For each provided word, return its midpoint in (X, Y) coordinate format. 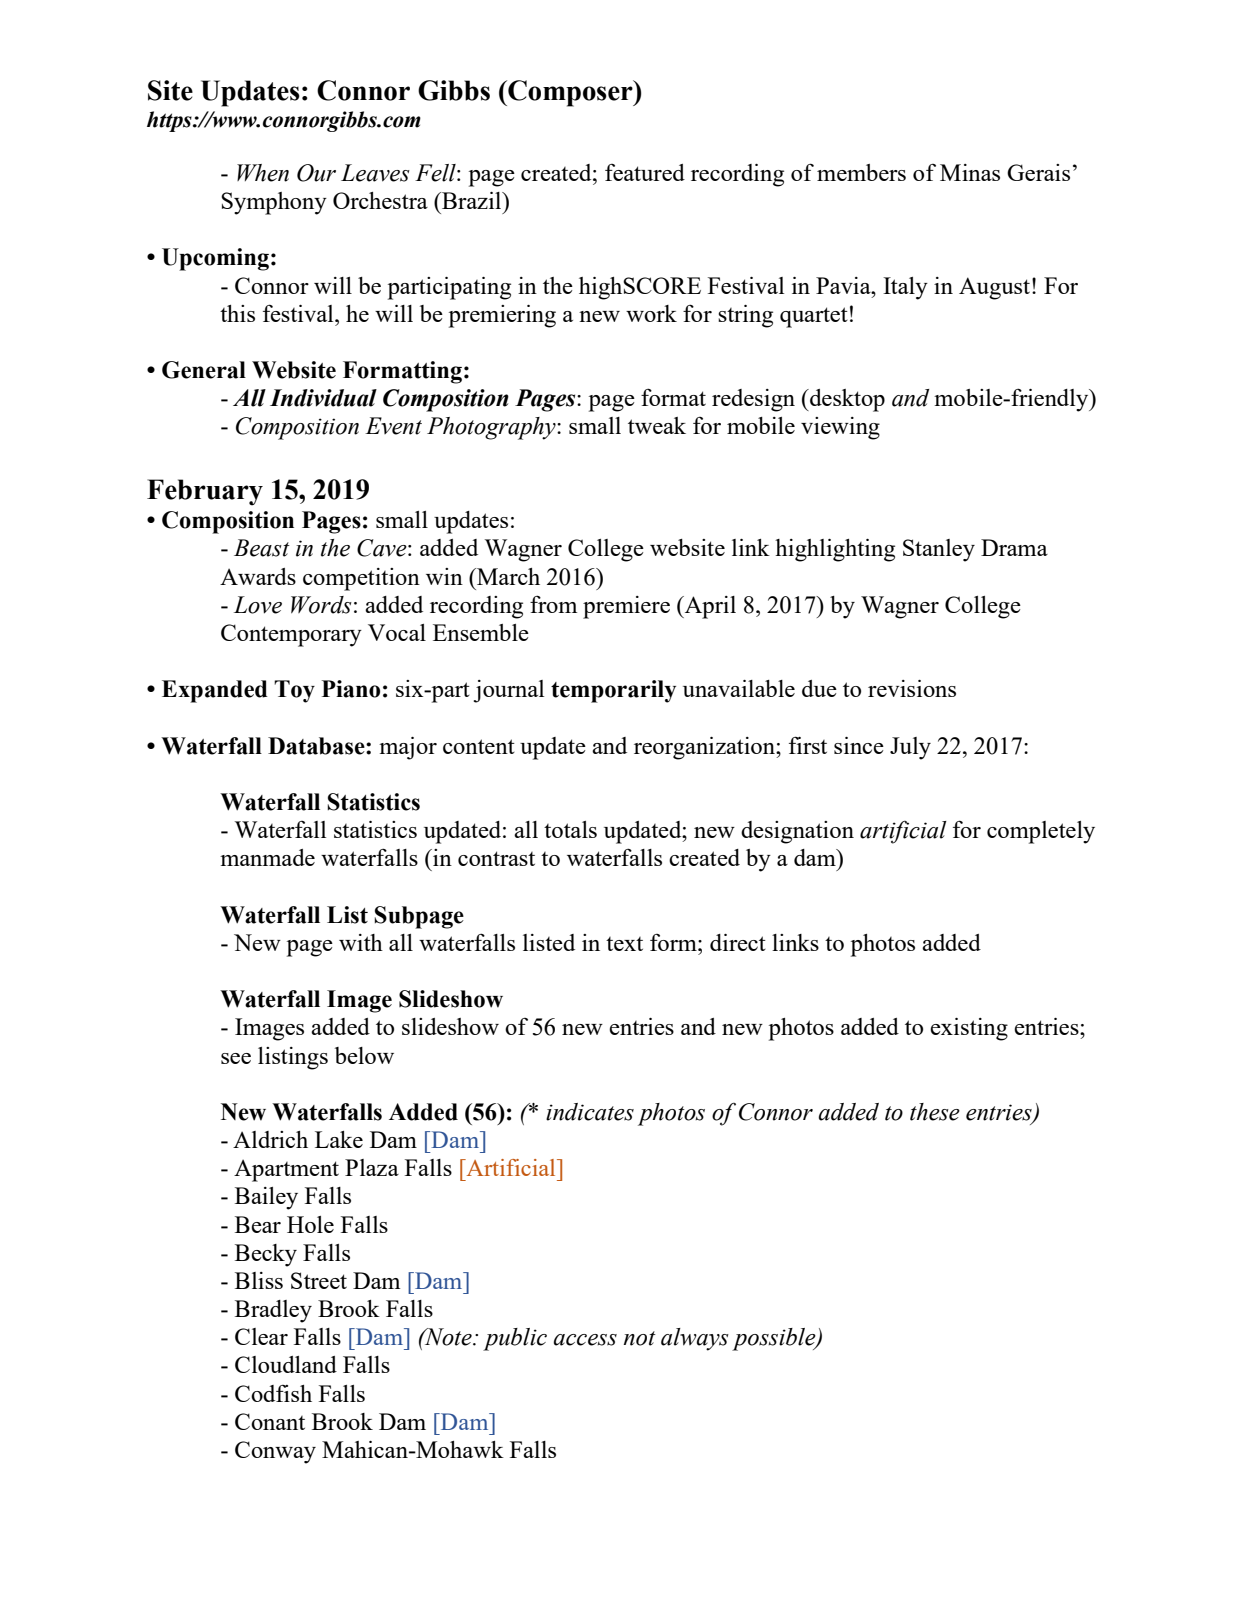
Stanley (939, 550)
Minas (970, 172)
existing (969, 1029)
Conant (270, 1421)
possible (775, 1339)
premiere (626, 607)
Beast (262, 548)
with (361, 942)
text (624, 944)
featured (645, 172)
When (263, 173)
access (585, 1340)
